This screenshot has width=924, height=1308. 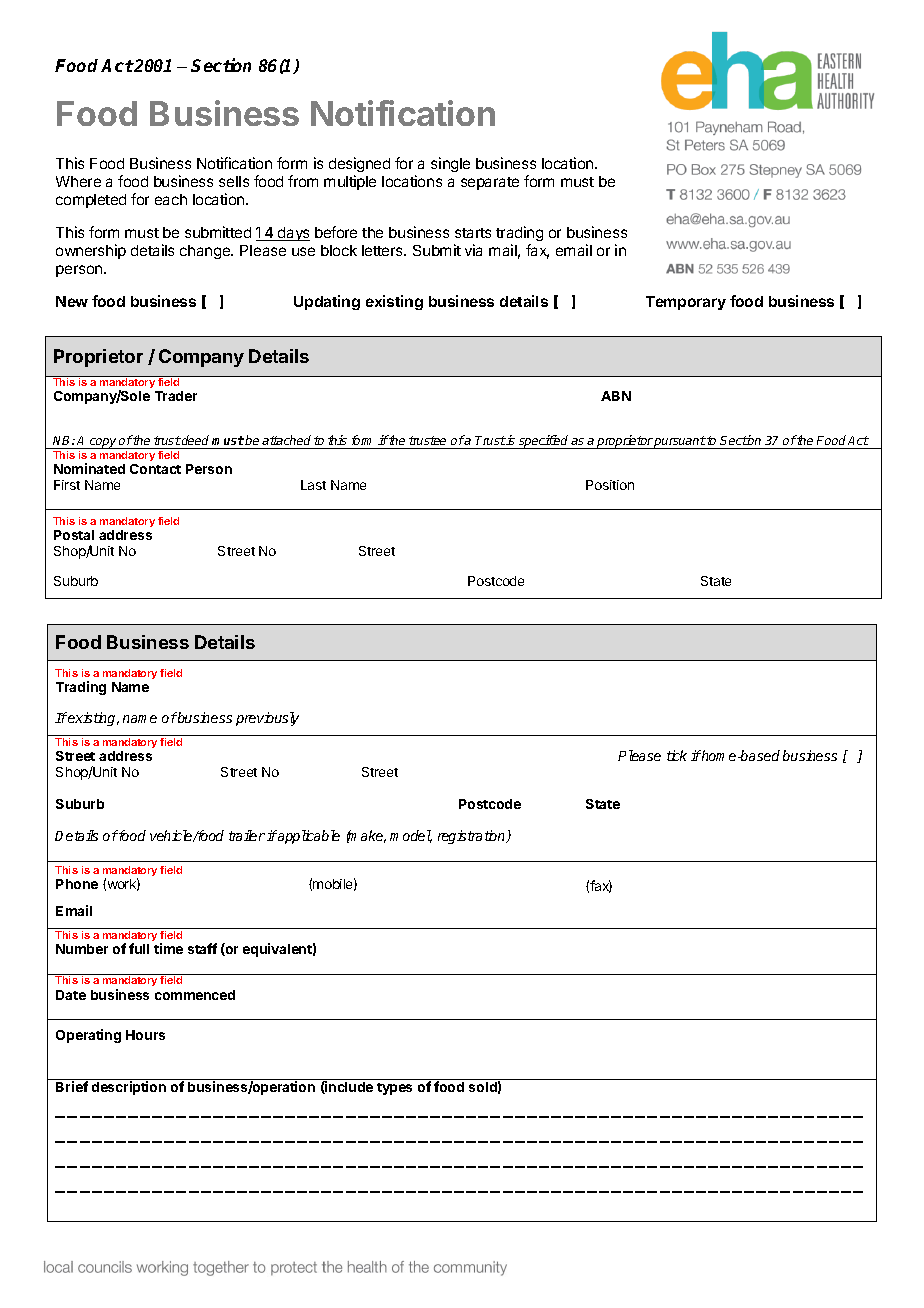 I want to click on model, so click(x=411, y=836).
